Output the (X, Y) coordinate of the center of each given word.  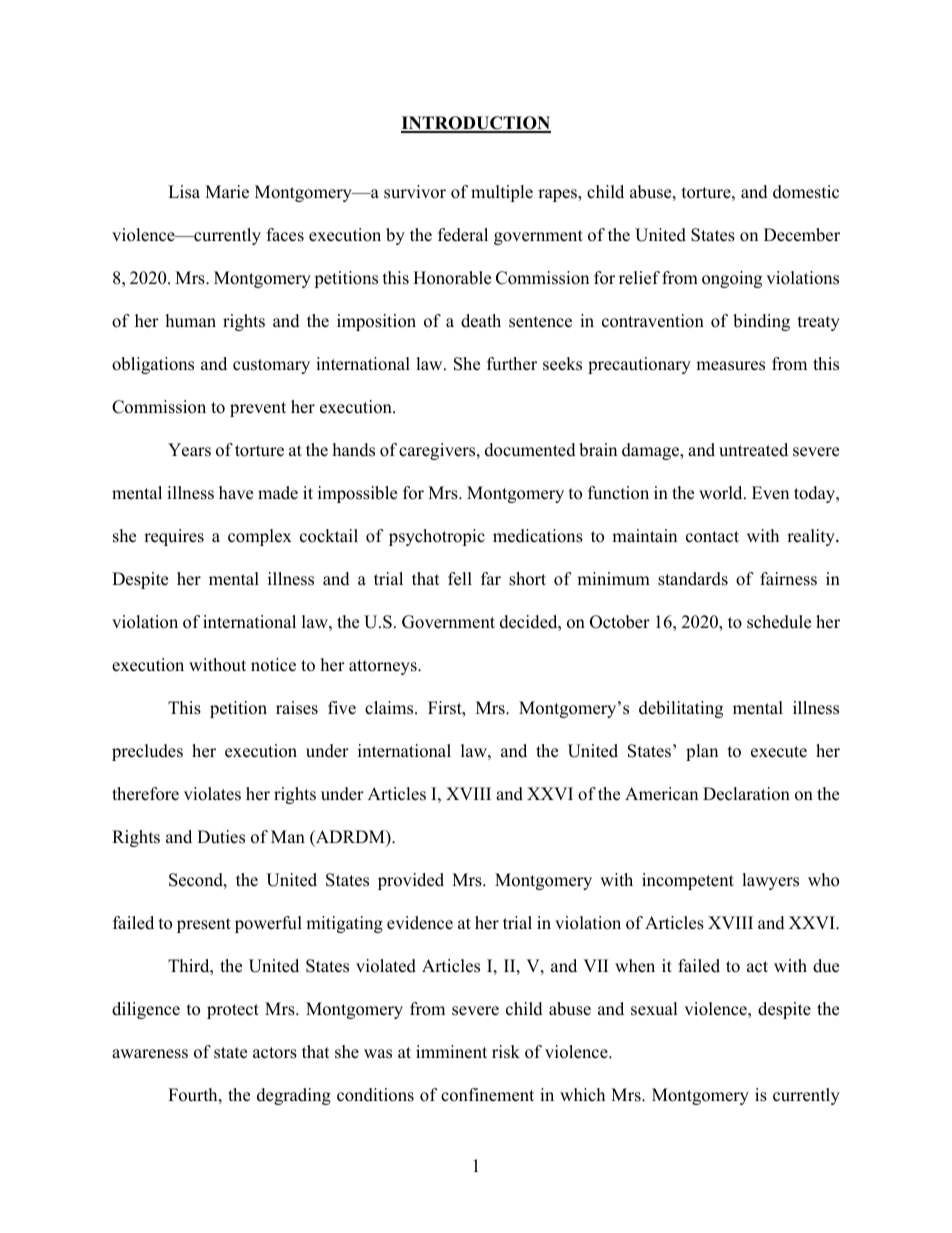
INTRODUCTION (476, 124)
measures (730, 366)
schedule (779, 622)
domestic (806, 192)
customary (271, 366)
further (512, 364)
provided (411, 881)
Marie (227, 192)
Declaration (746, 794)
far (491, 578)
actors (275, 1053)
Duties (221, 837)
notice (273, 665)
